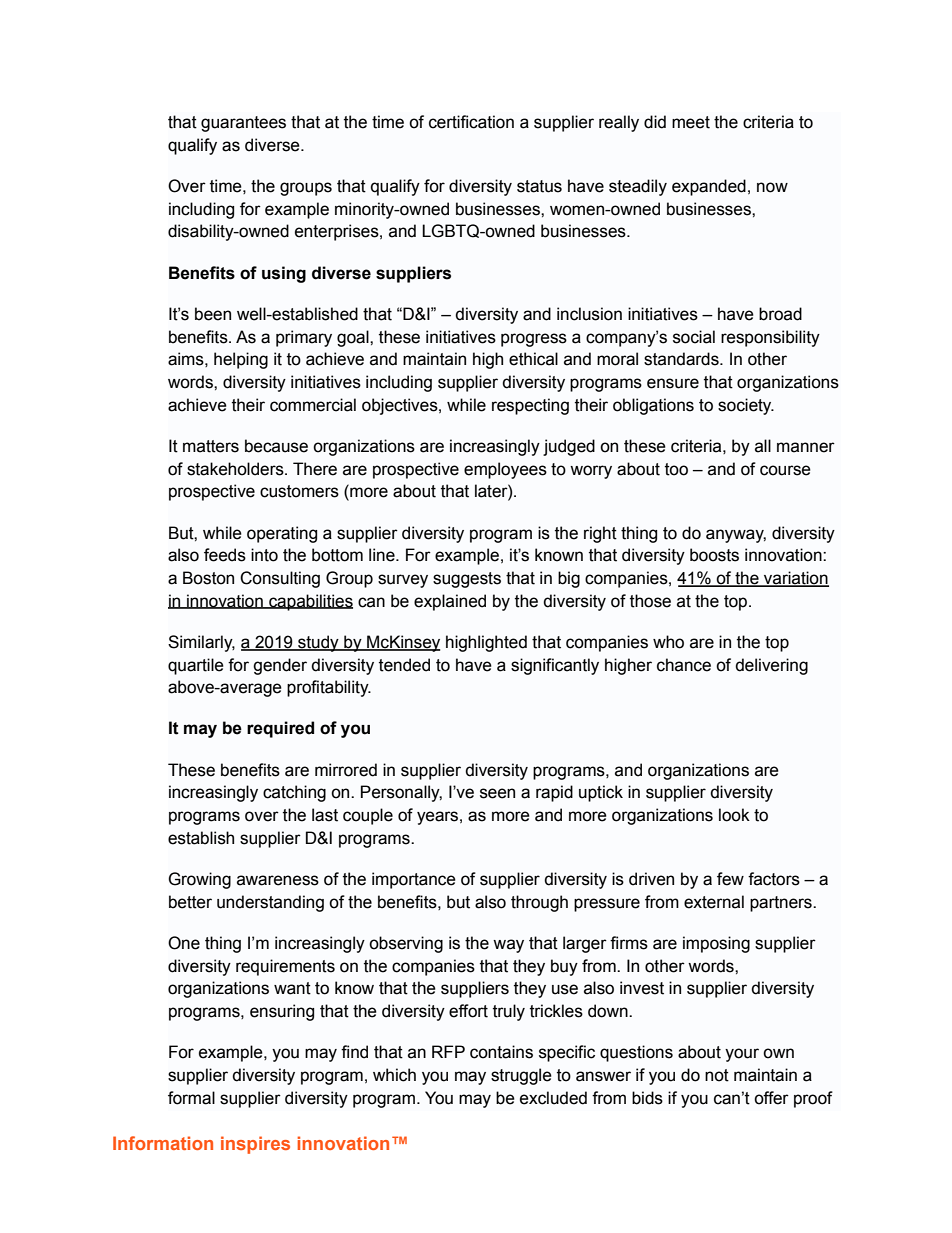  What do you see at coordinates (771, 1098) in the document?
I see `offer` at bounding box center [771, 1098].
